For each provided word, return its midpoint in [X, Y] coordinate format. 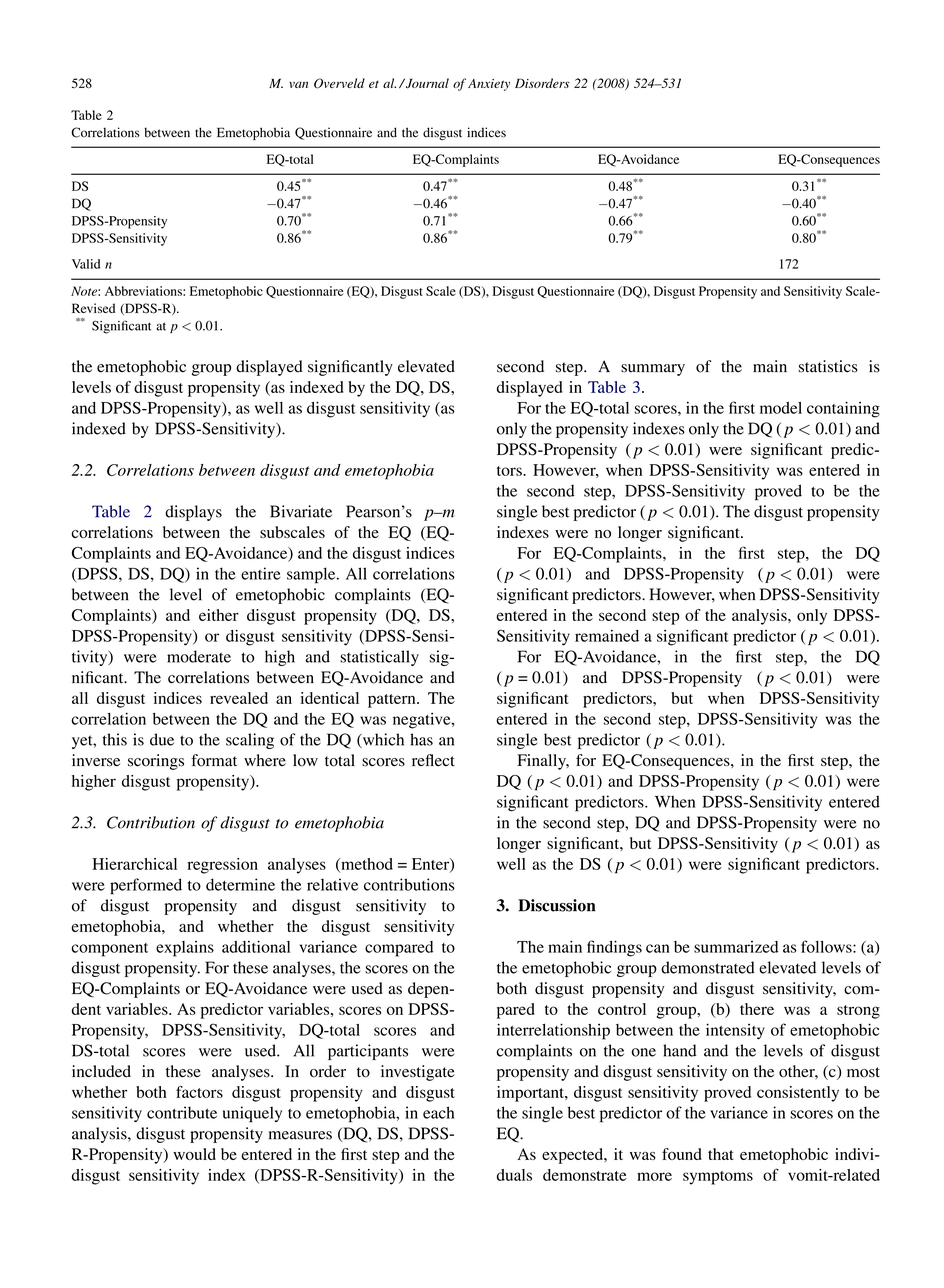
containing [843, 409]
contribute [182, 1112]
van [298, 85]
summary [653, 370]
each [438, 1112]
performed [146, 886]
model [781, 408]
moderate [199, 656]
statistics [828, 366]
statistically [379, 658]
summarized [736, 947]
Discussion [557, 905]
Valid [86, 264]
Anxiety [489, 85]
